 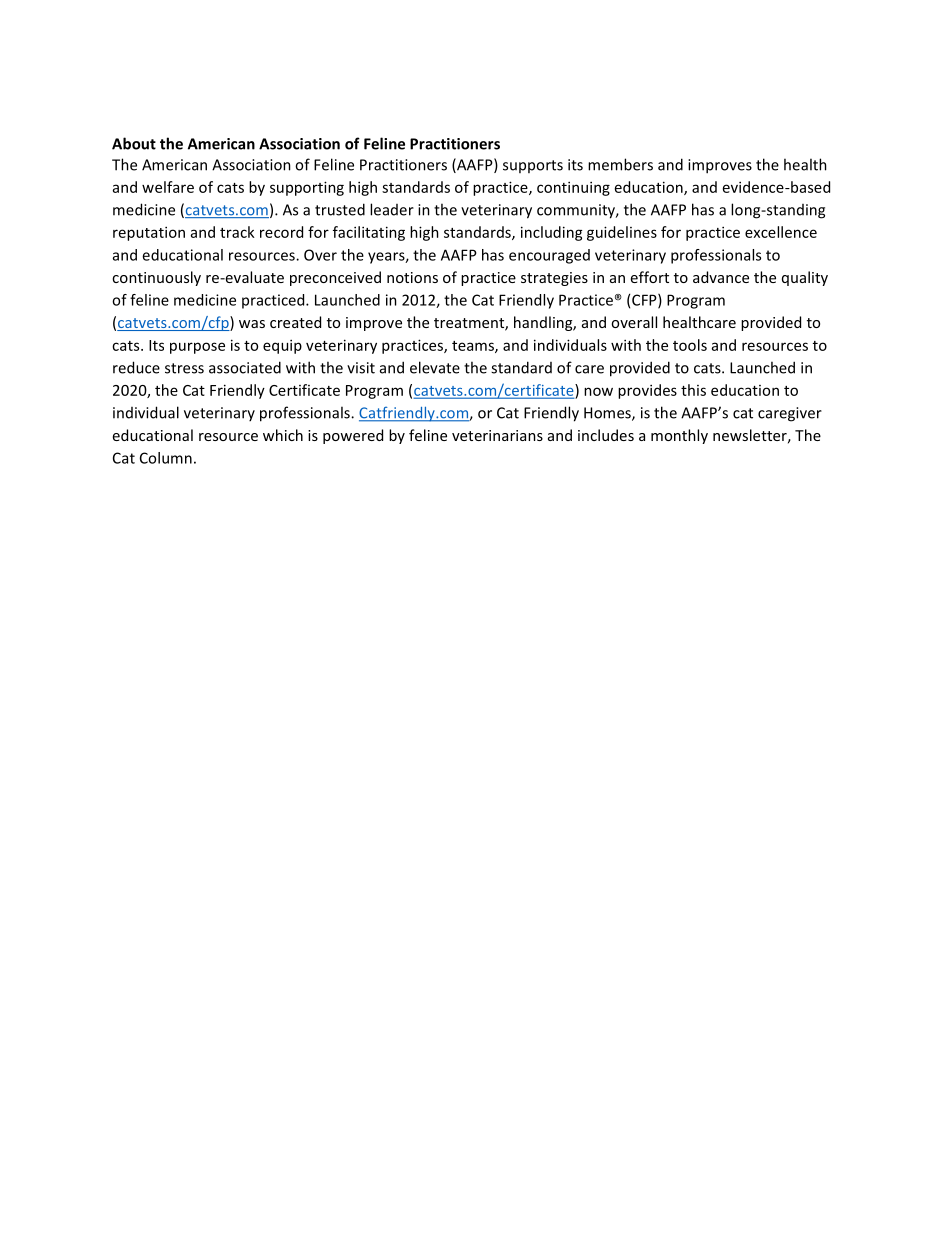 I want to click on purpose, so click(x=197, y=348).
